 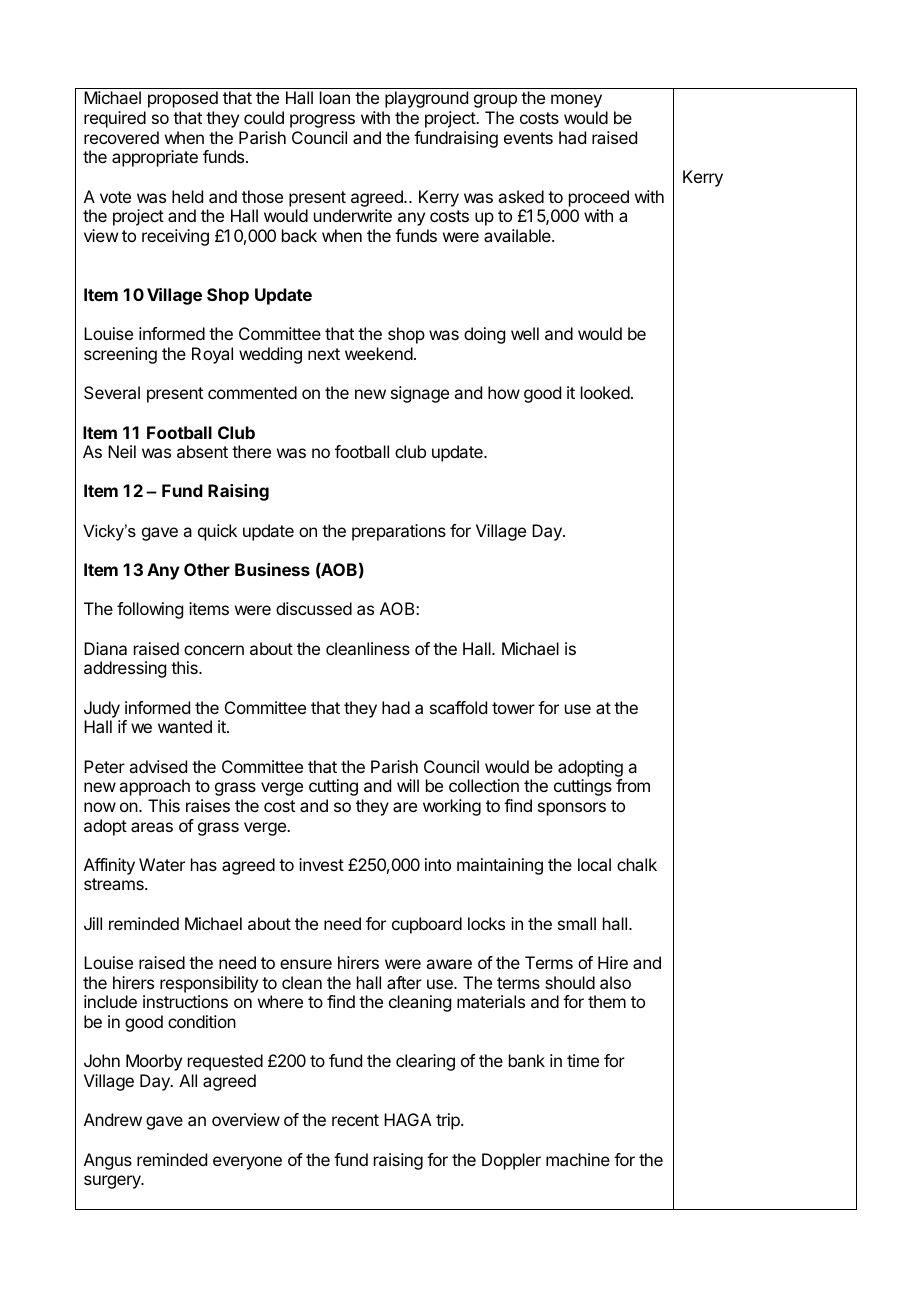 What do you see at coordinates (572, 809) in the image?
I see `sponsors` at bounding box center [572, 809].
